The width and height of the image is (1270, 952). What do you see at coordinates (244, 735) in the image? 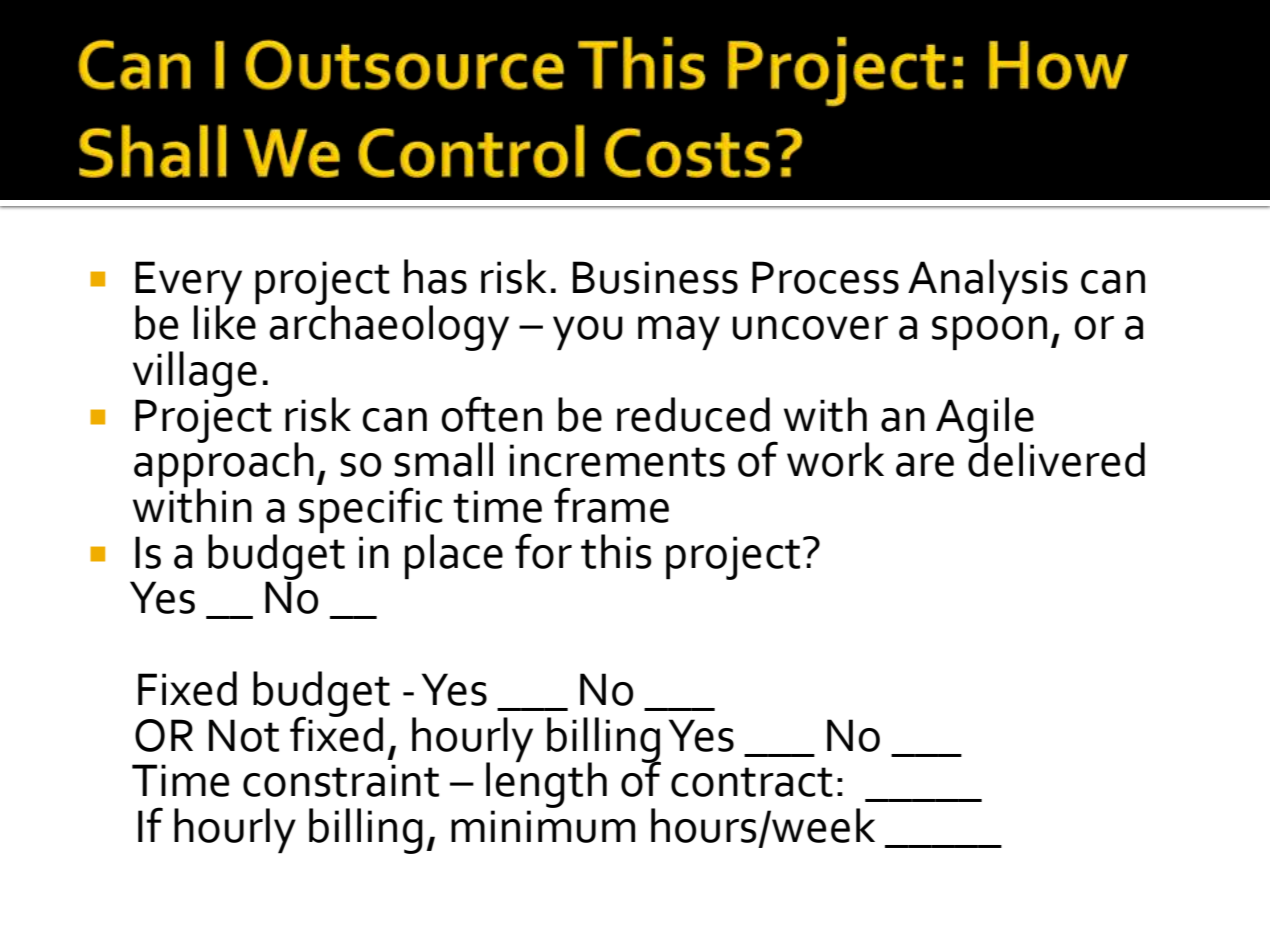
I see `Not` at bounding box center [244, 735].
